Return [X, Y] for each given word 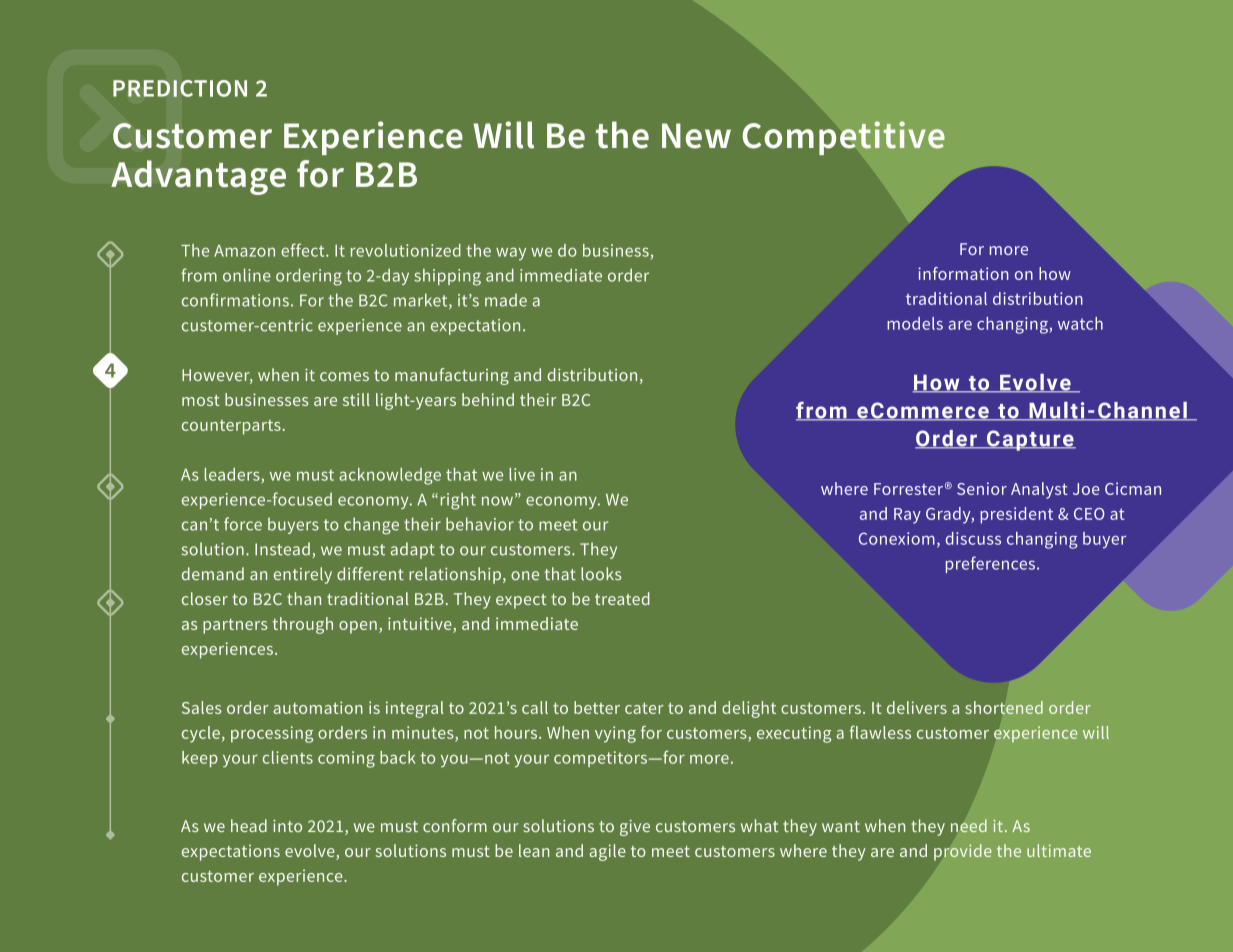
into [287, 826]
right [458, 501]
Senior [982, 488]
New [696, 136]
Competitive [844, 138]
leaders [233, 475]
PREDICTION [180, 88]
